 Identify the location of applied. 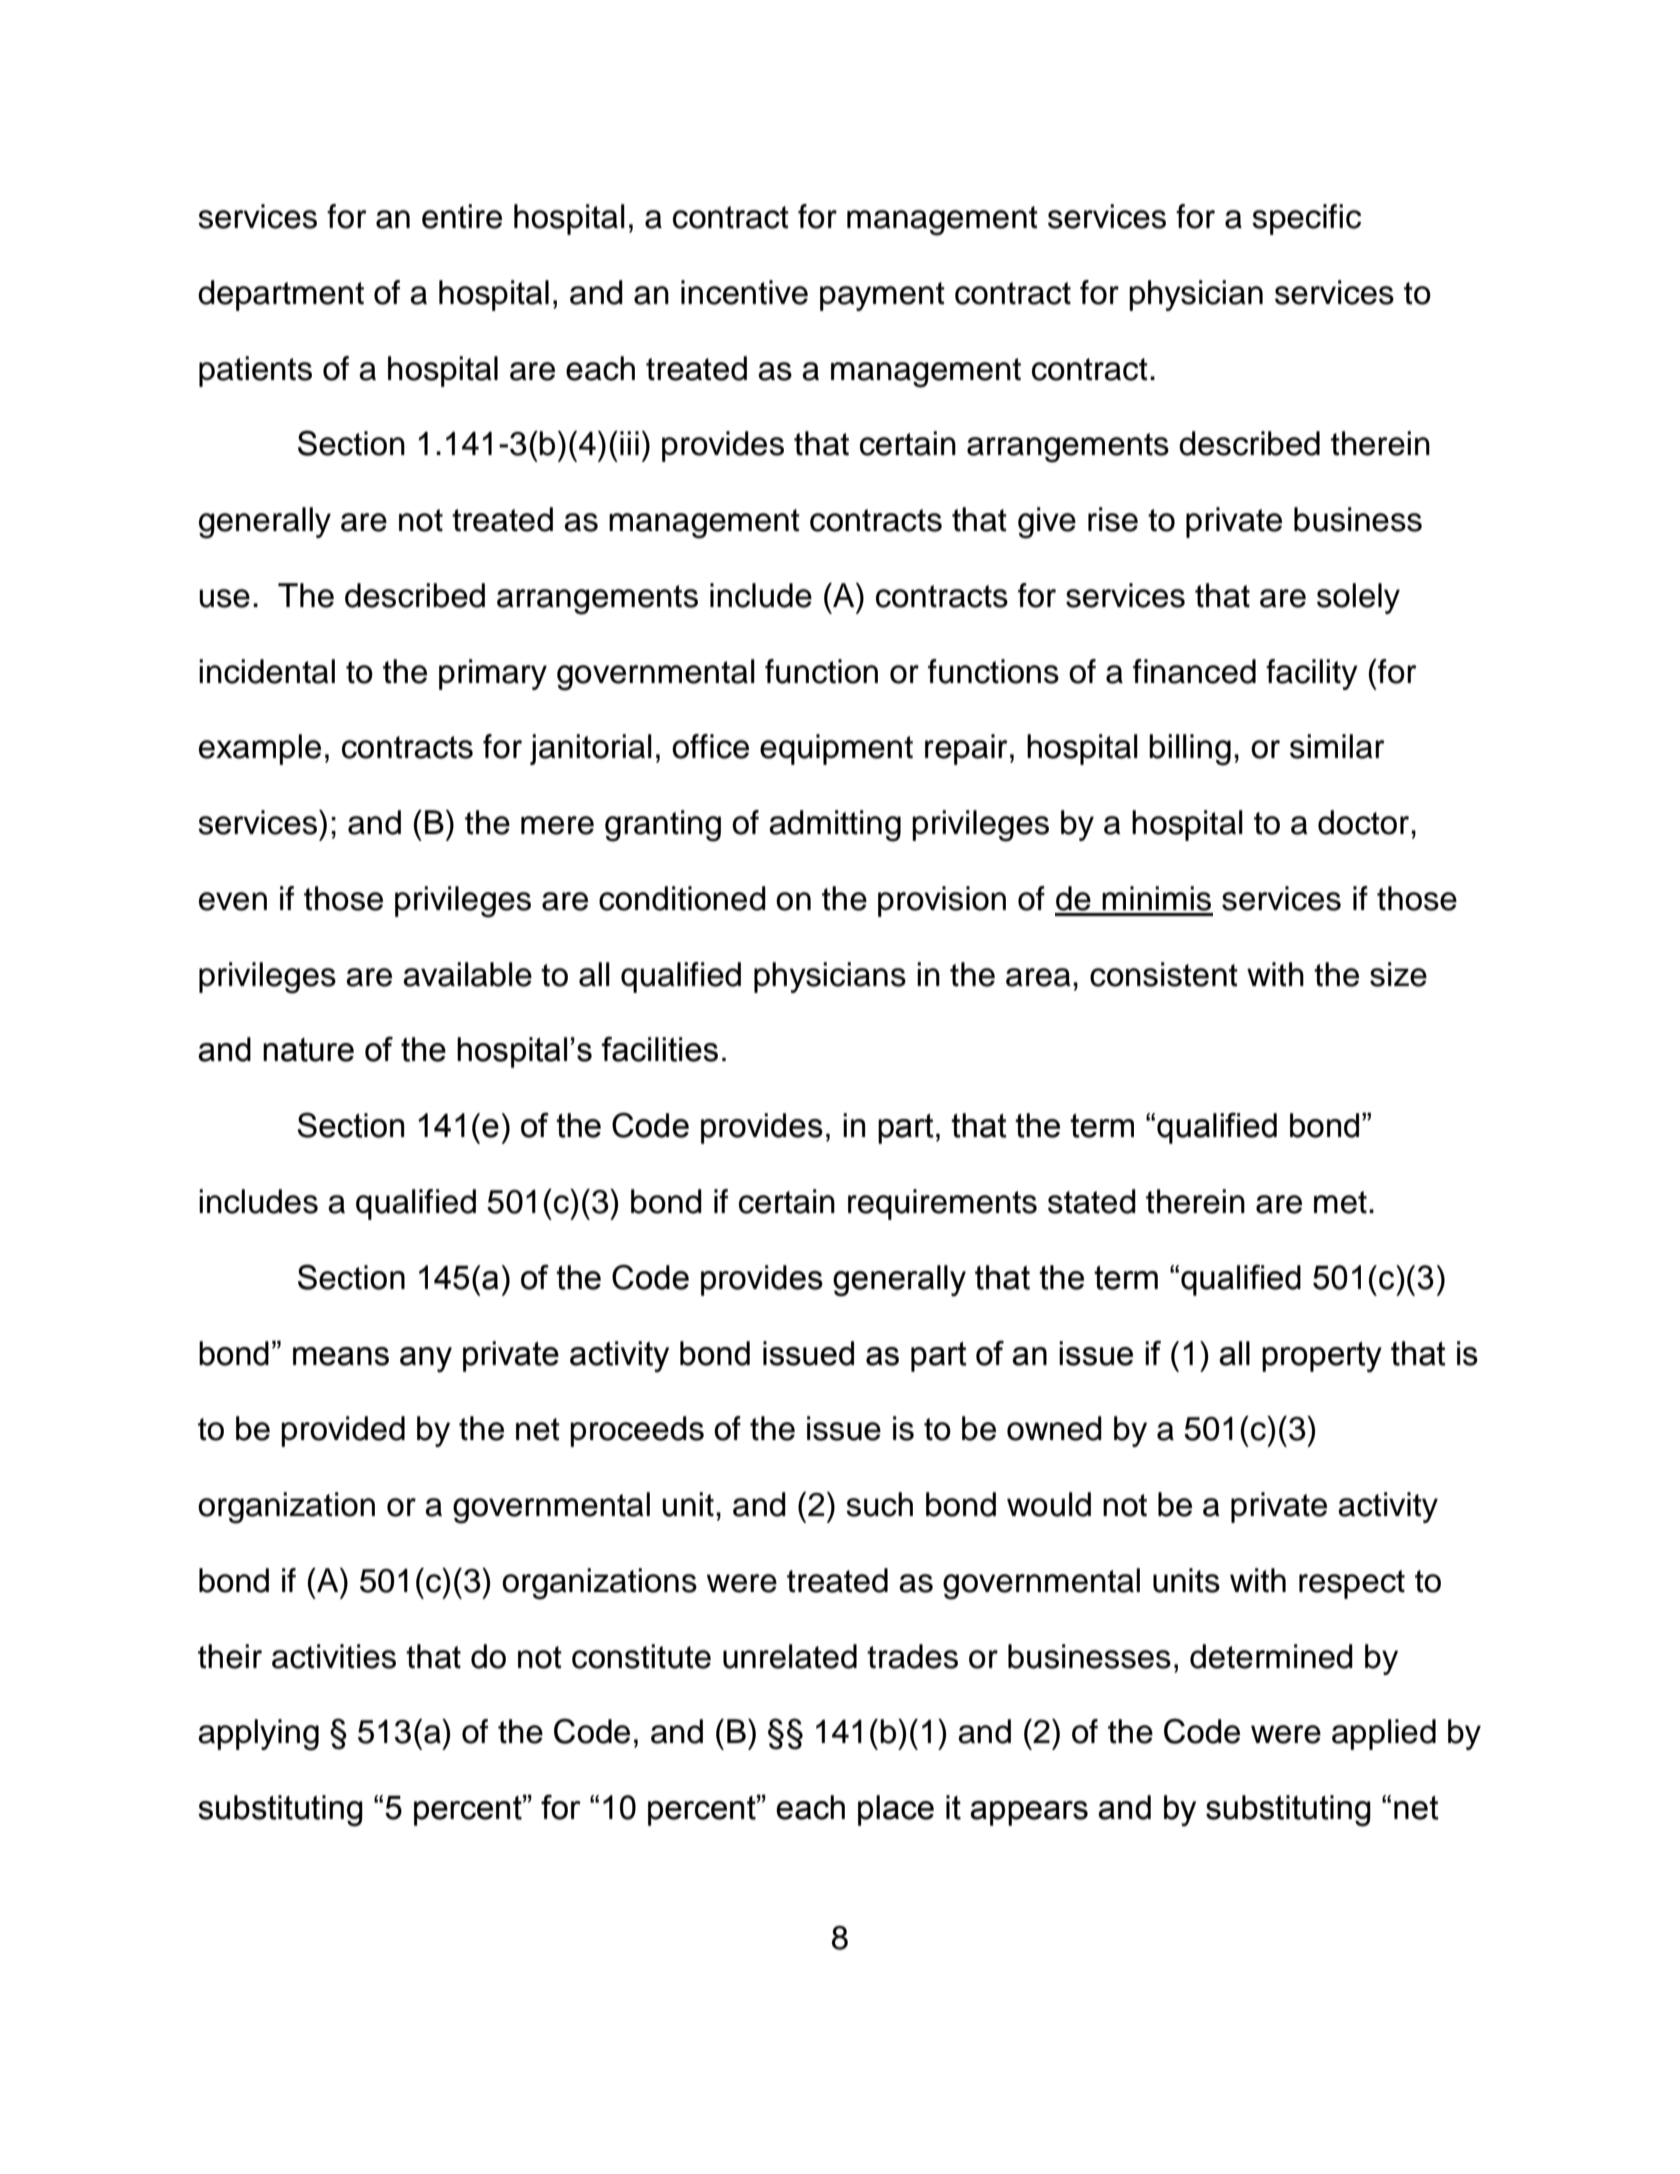
(1384, 1734).
